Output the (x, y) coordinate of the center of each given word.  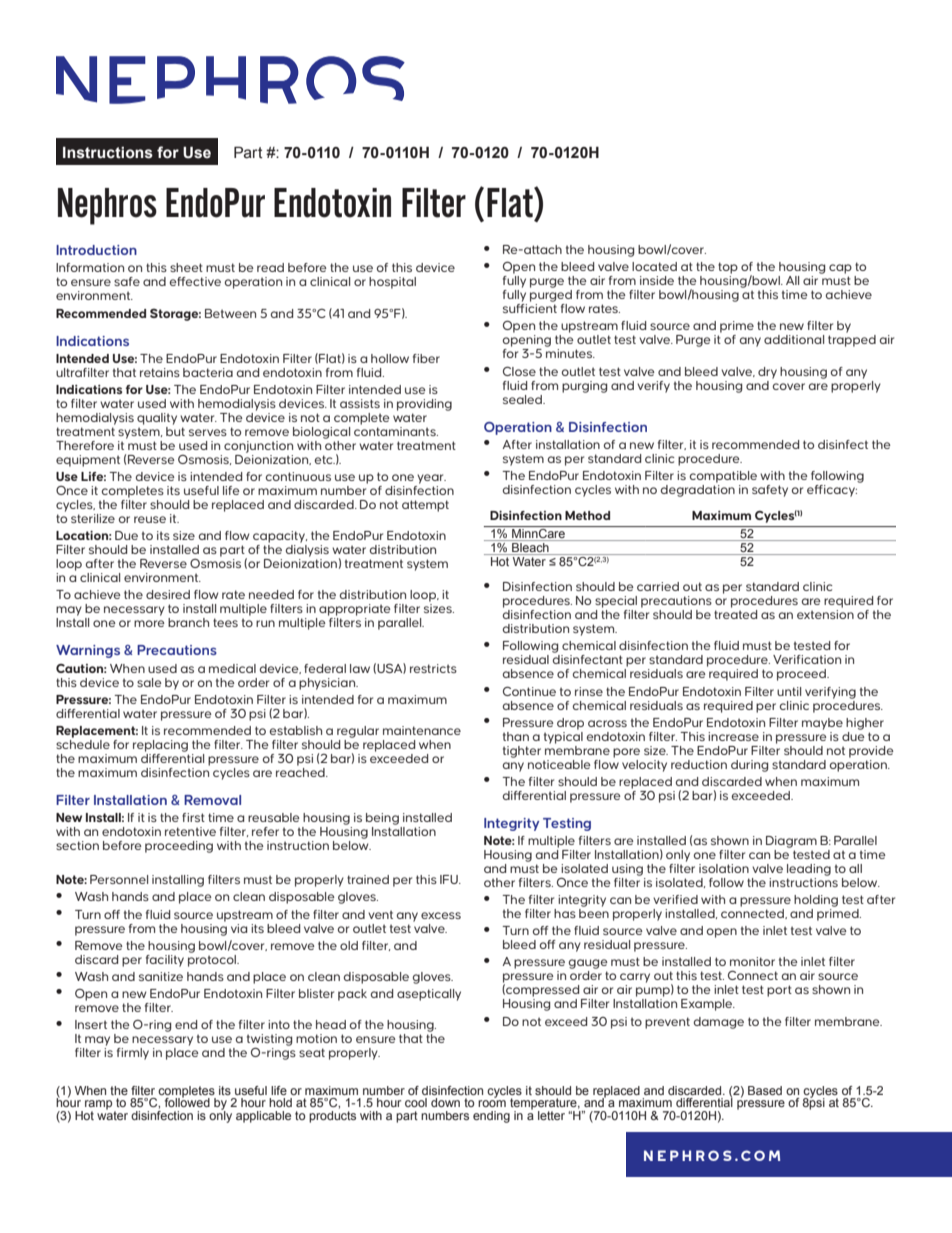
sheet (186, 267)
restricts (433, 668)
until (789, 691)
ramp (100, 1106)
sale (149, 682)
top (728, 268)
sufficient (530, 308)
